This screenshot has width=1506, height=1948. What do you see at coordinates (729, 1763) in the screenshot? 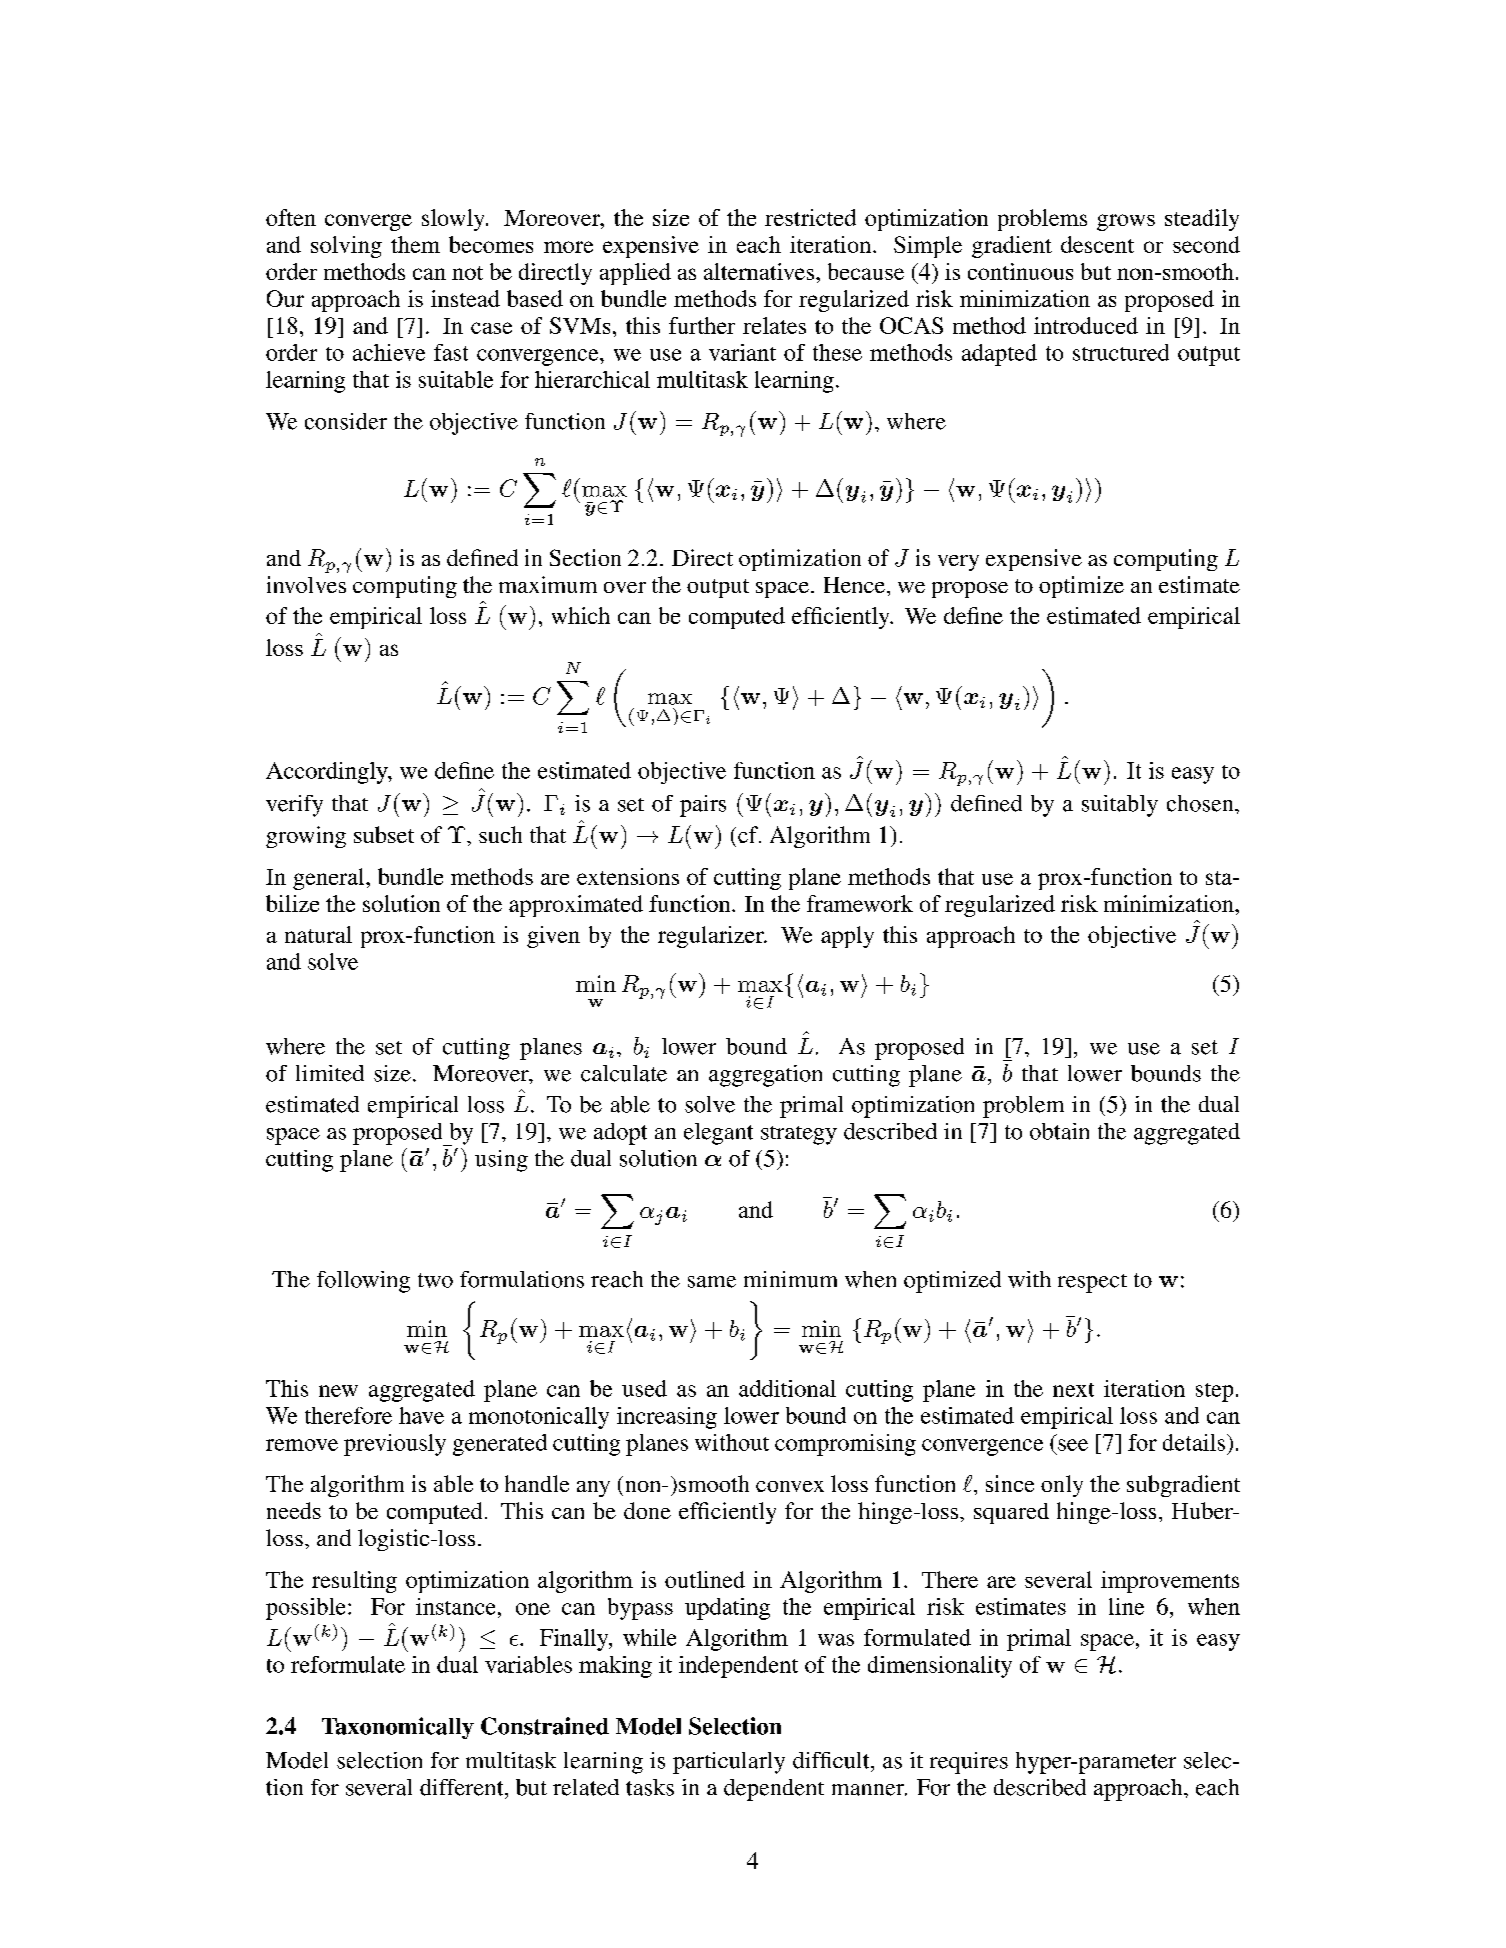
I see `particularly` at bounding box center [729, 1763].
